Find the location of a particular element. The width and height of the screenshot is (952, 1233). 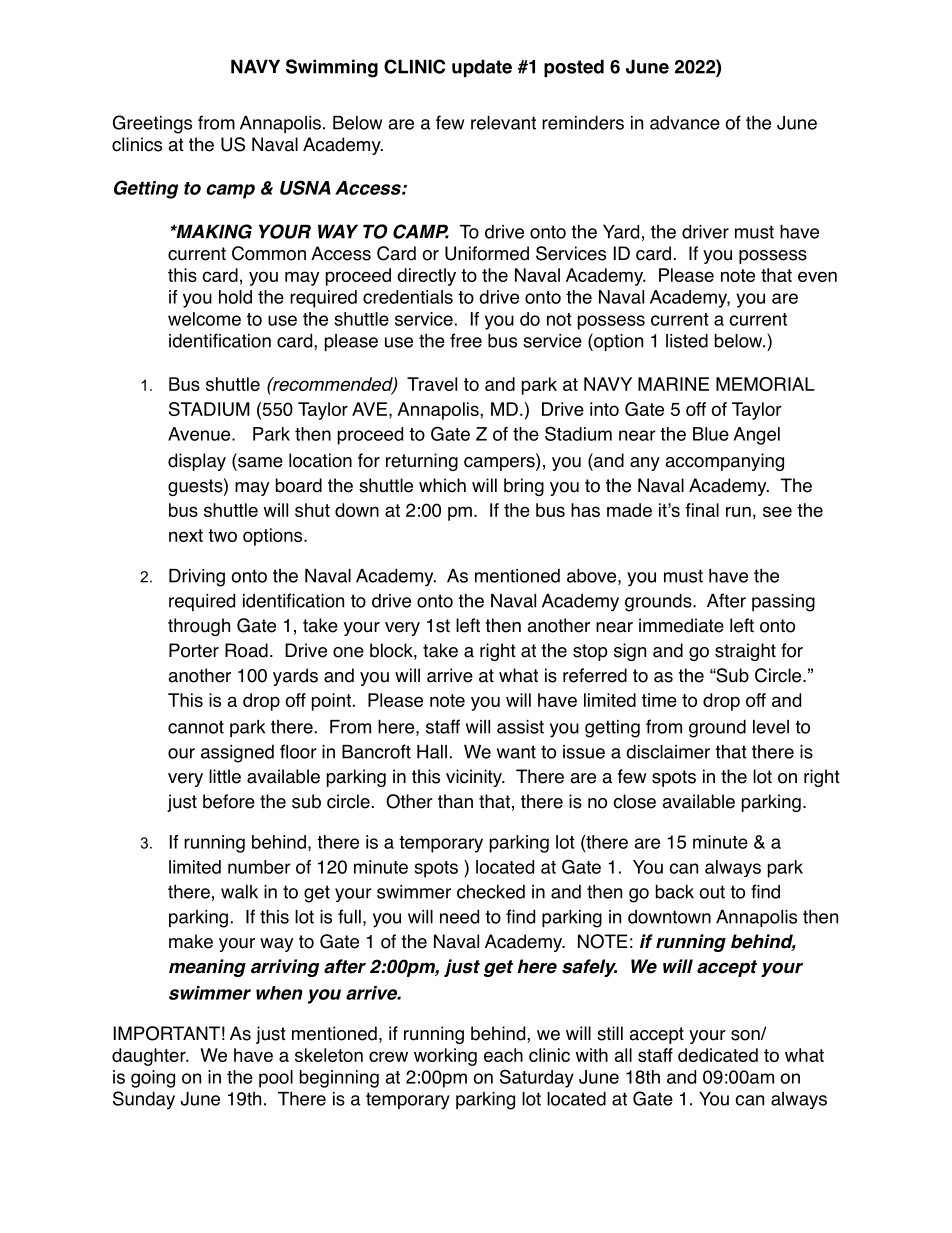

advance is located at coordinates (685, 123).
